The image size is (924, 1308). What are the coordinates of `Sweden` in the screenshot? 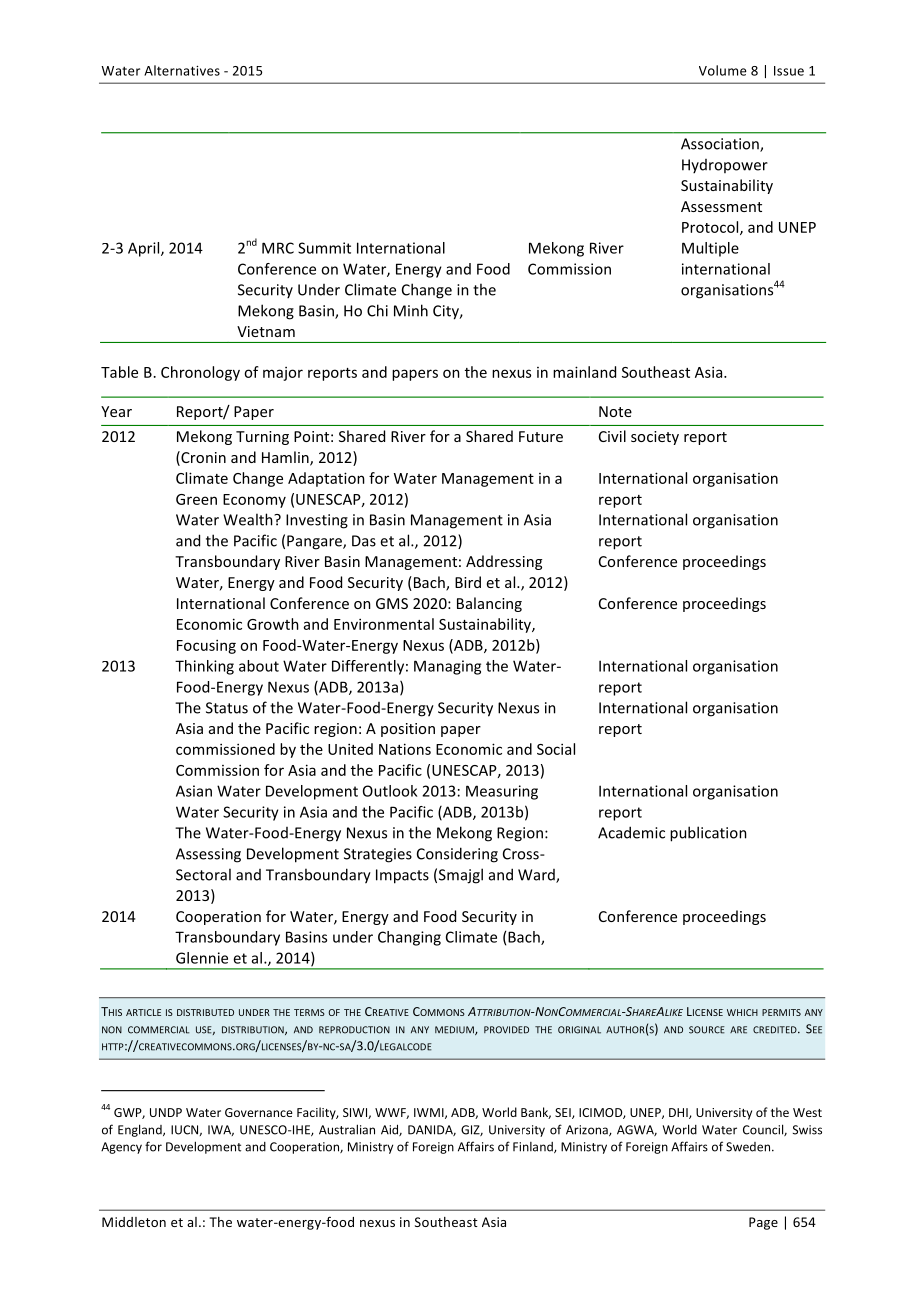 It's located at (748, 1147).
